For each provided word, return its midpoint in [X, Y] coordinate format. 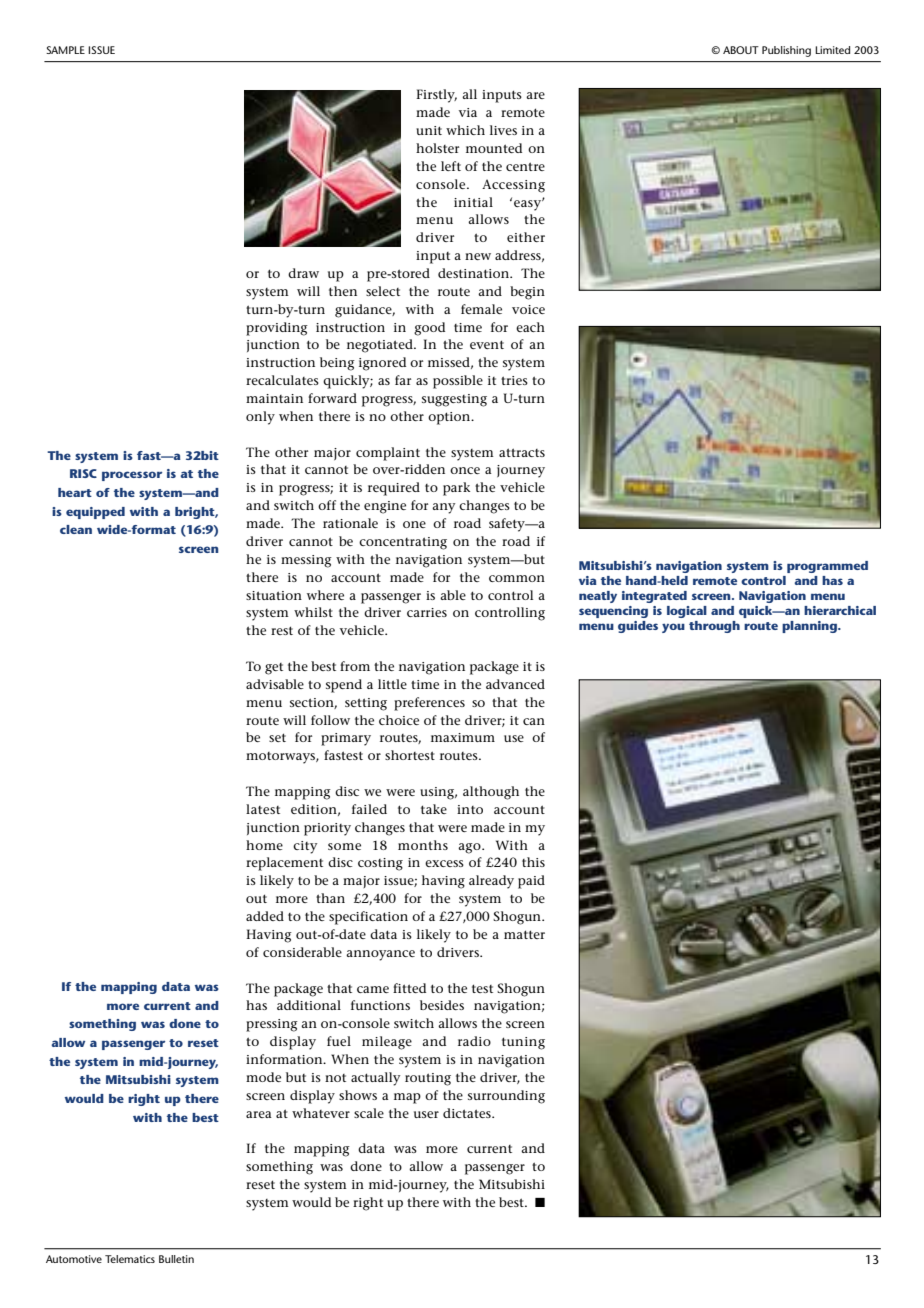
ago [470, 848]
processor [132, 476]
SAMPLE [65, 50]
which [465, 130]
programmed [827, 567]
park [456, 489]
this [533, 862]
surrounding [506, 1097]
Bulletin [176, 1259]
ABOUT [741, 50]
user [426, 1114]
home [264, 845]
